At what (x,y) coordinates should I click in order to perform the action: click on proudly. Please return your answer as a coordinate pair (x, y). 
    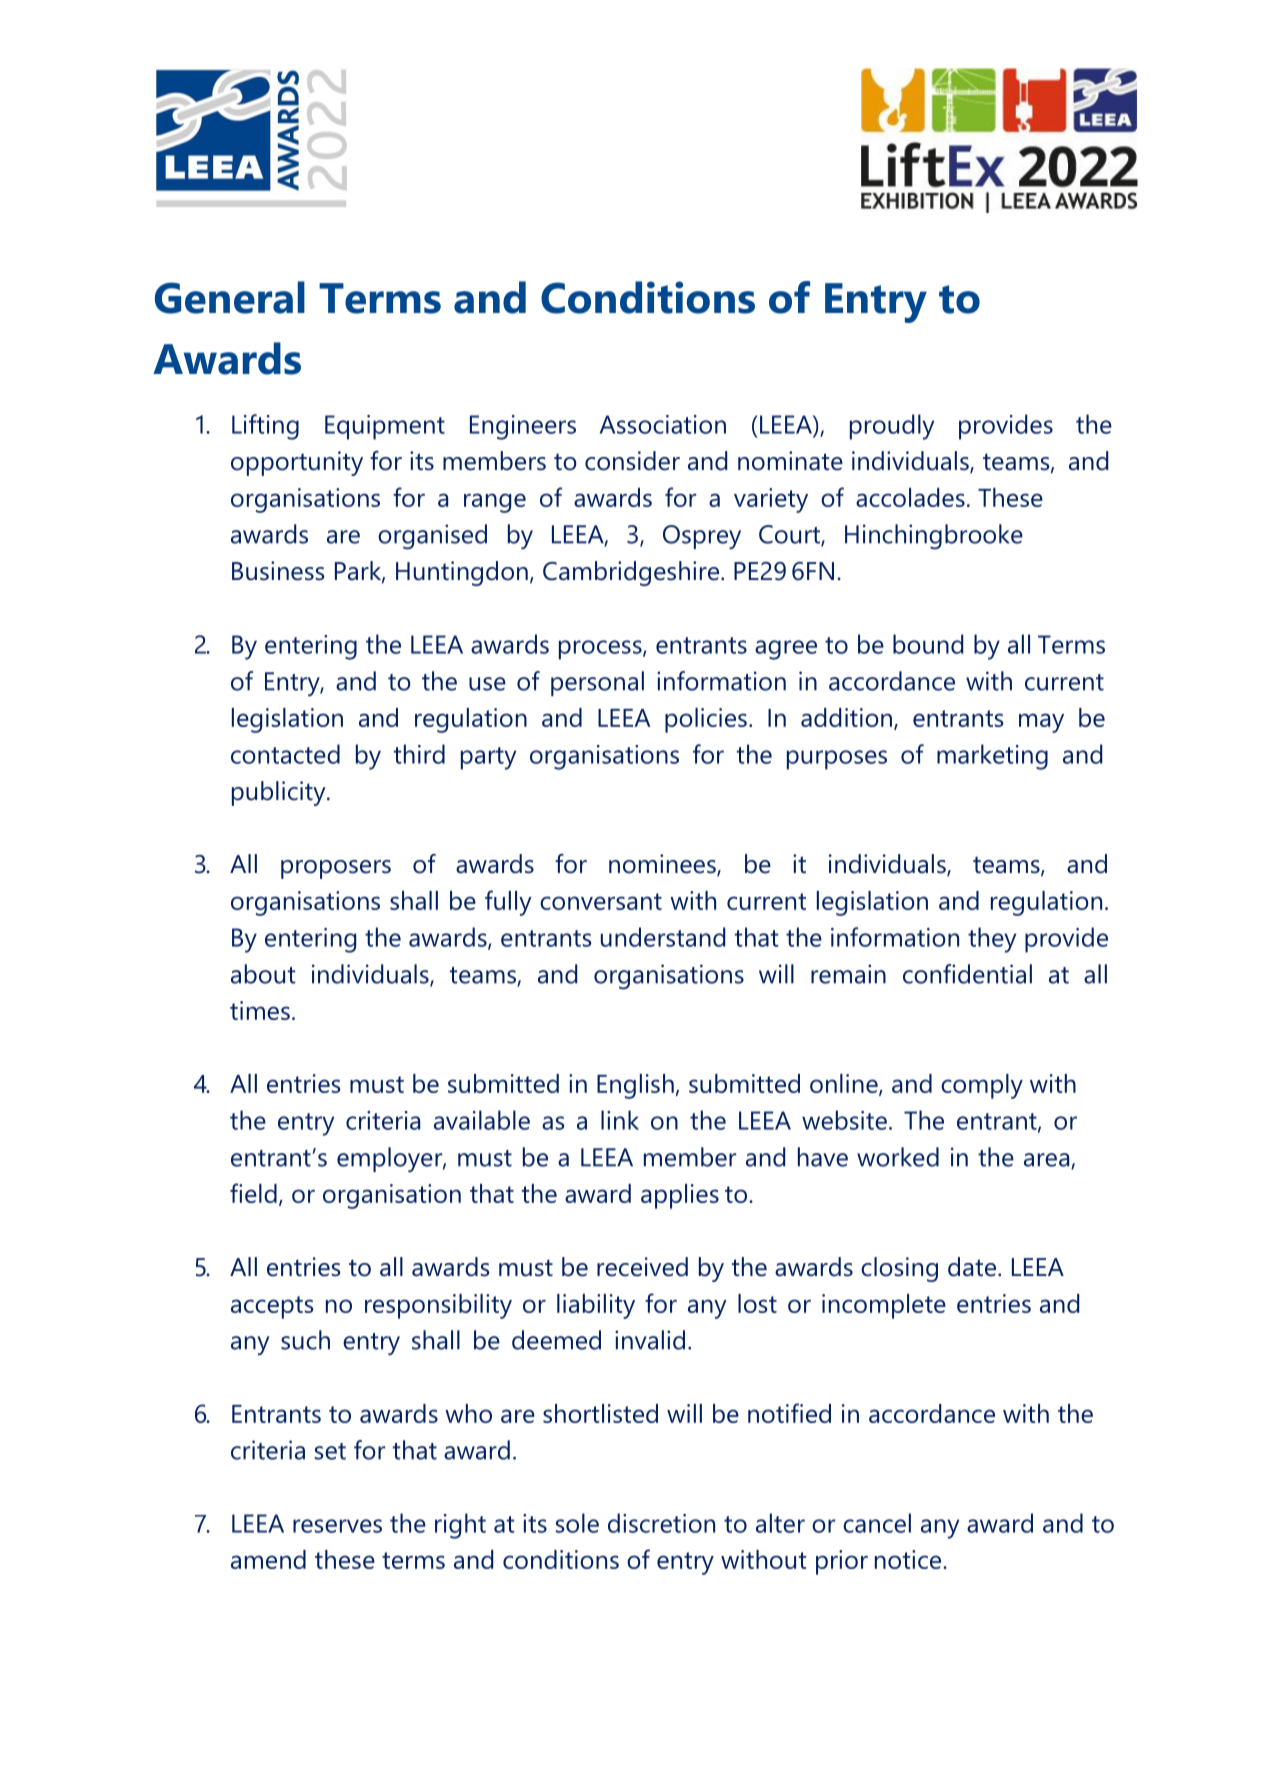
    Looking at the image, I should click on (892, 427).
